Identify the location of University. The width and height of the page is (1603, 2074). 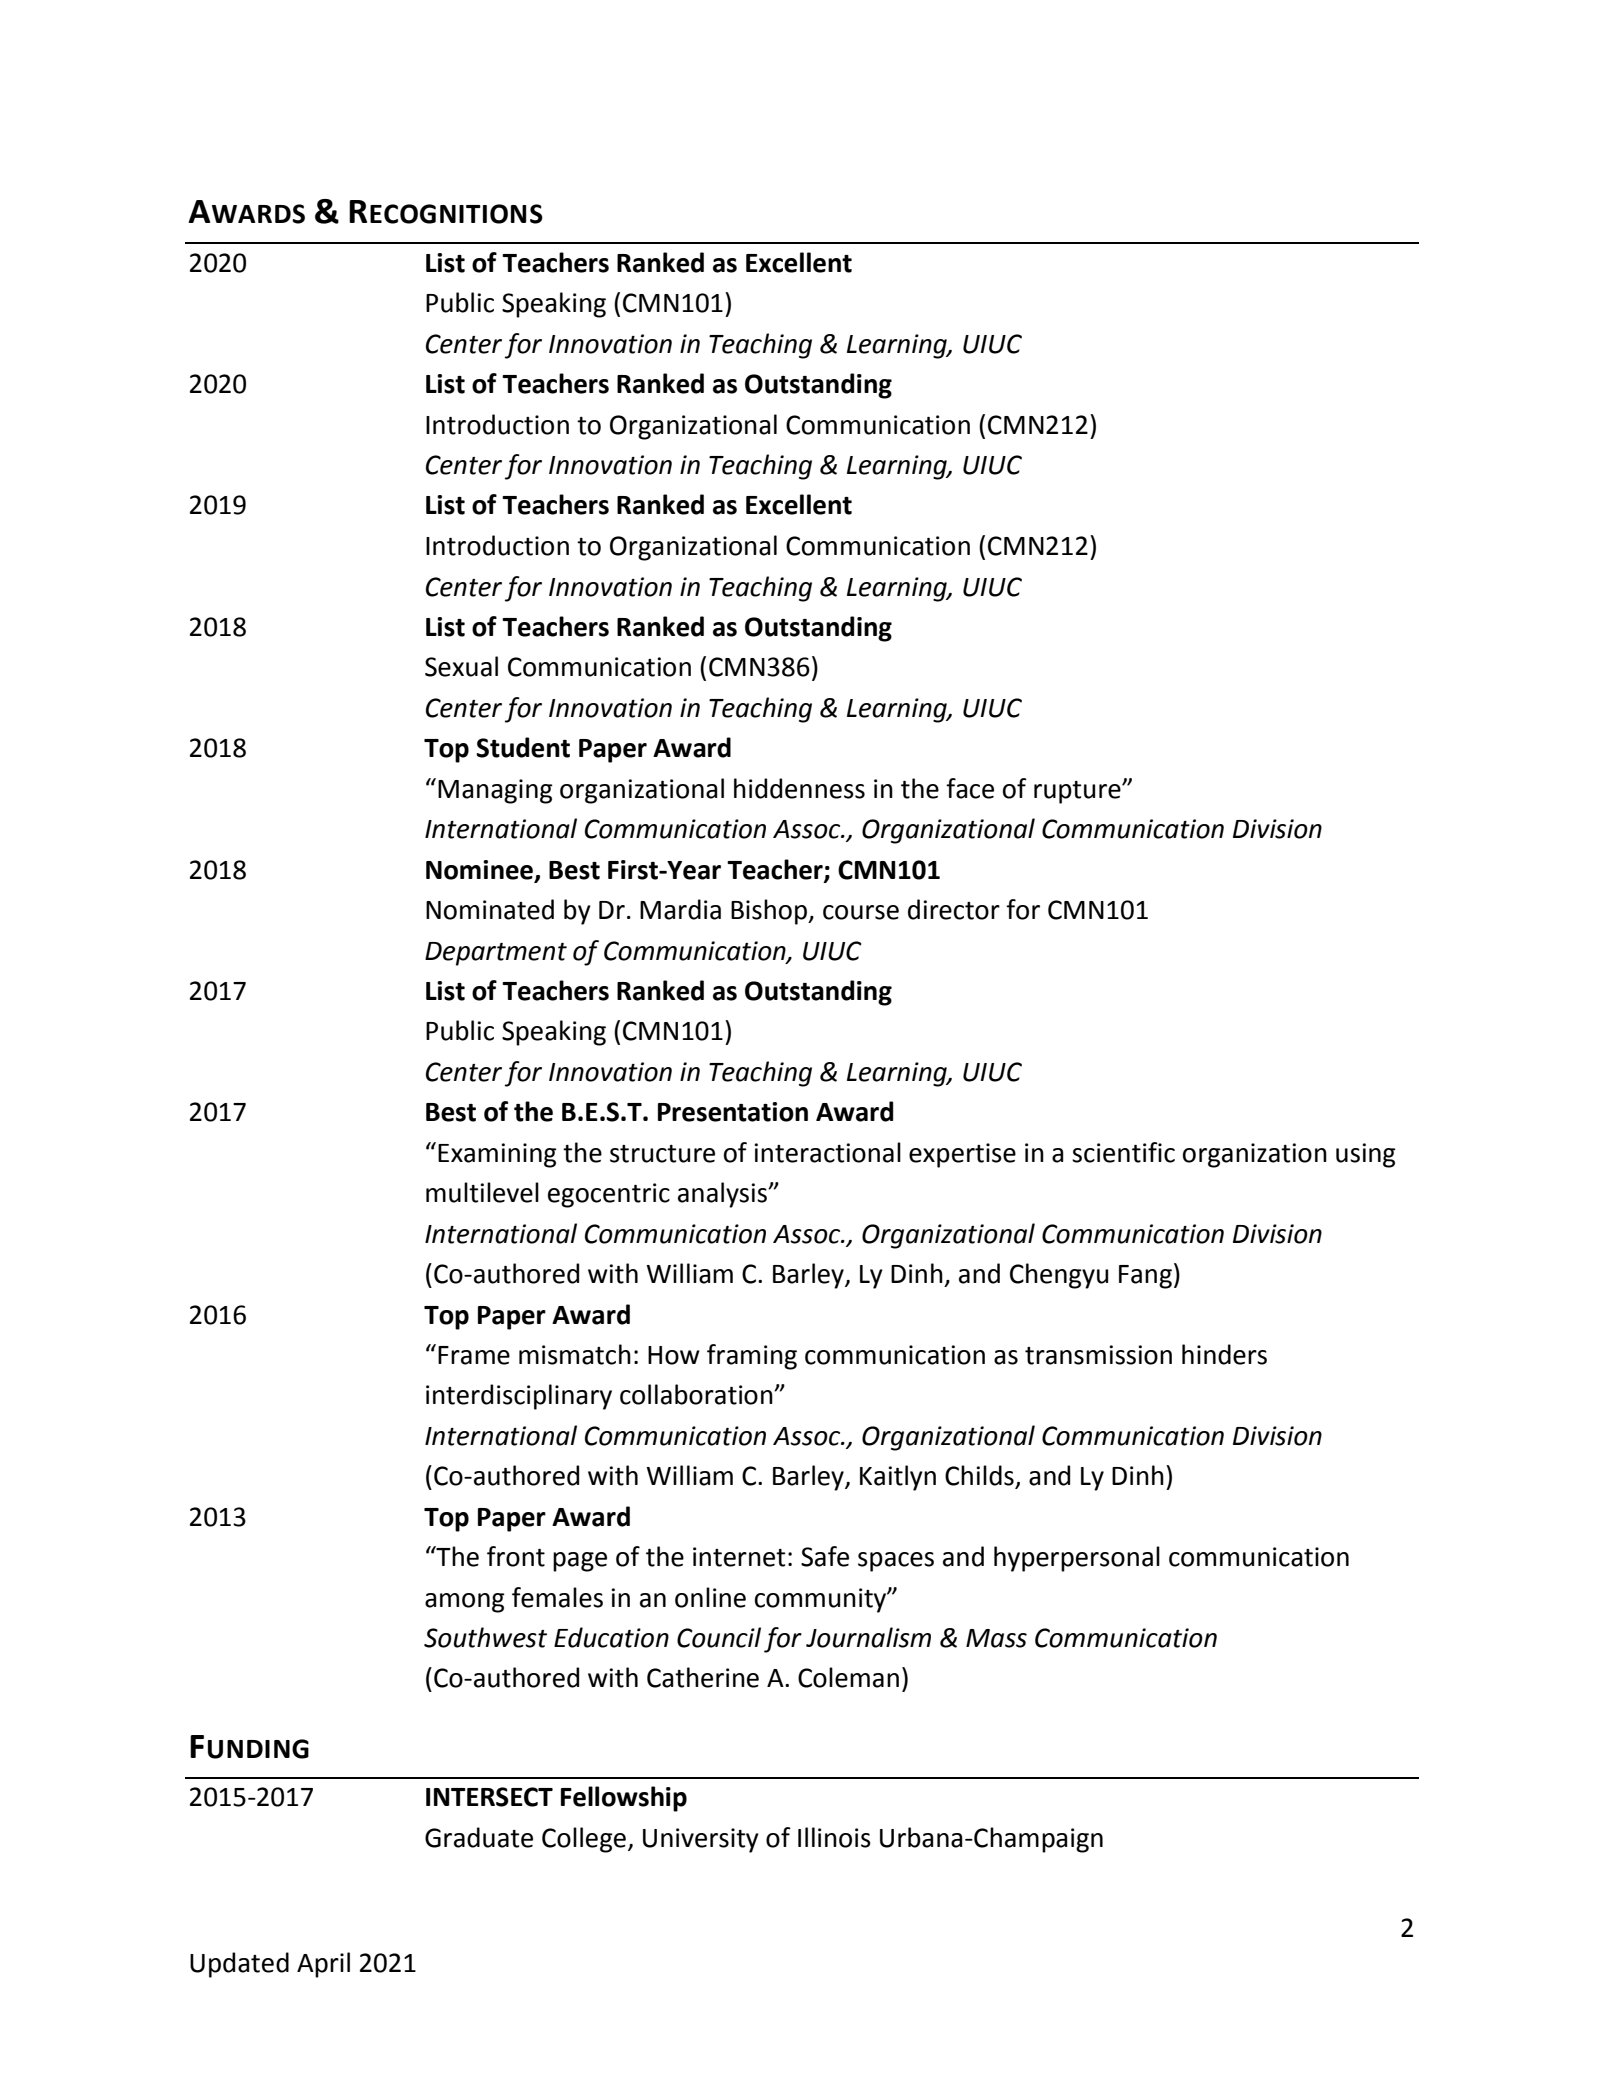
(701, 1840).
